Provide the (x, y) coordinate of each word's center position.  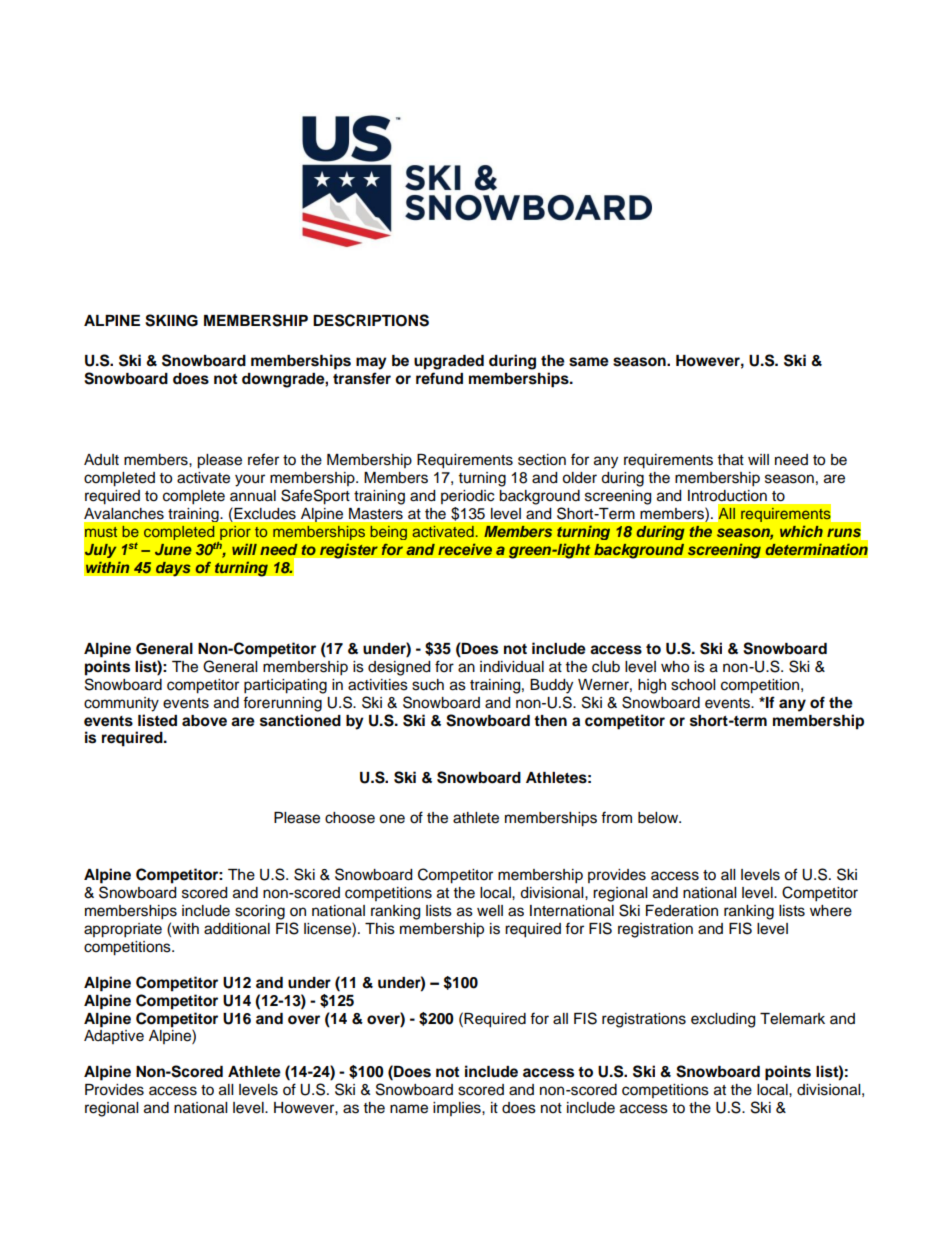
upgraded (449, 362)
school (693, 685)
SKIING (171, 320)
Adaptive (114, 1037)
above (204, 721)
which (801, 531)
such (428, 685)
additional (237, 929)
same (589, 362)
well (490, 911)
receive (465, 549)
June (173, 550)
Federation (682, 911)
